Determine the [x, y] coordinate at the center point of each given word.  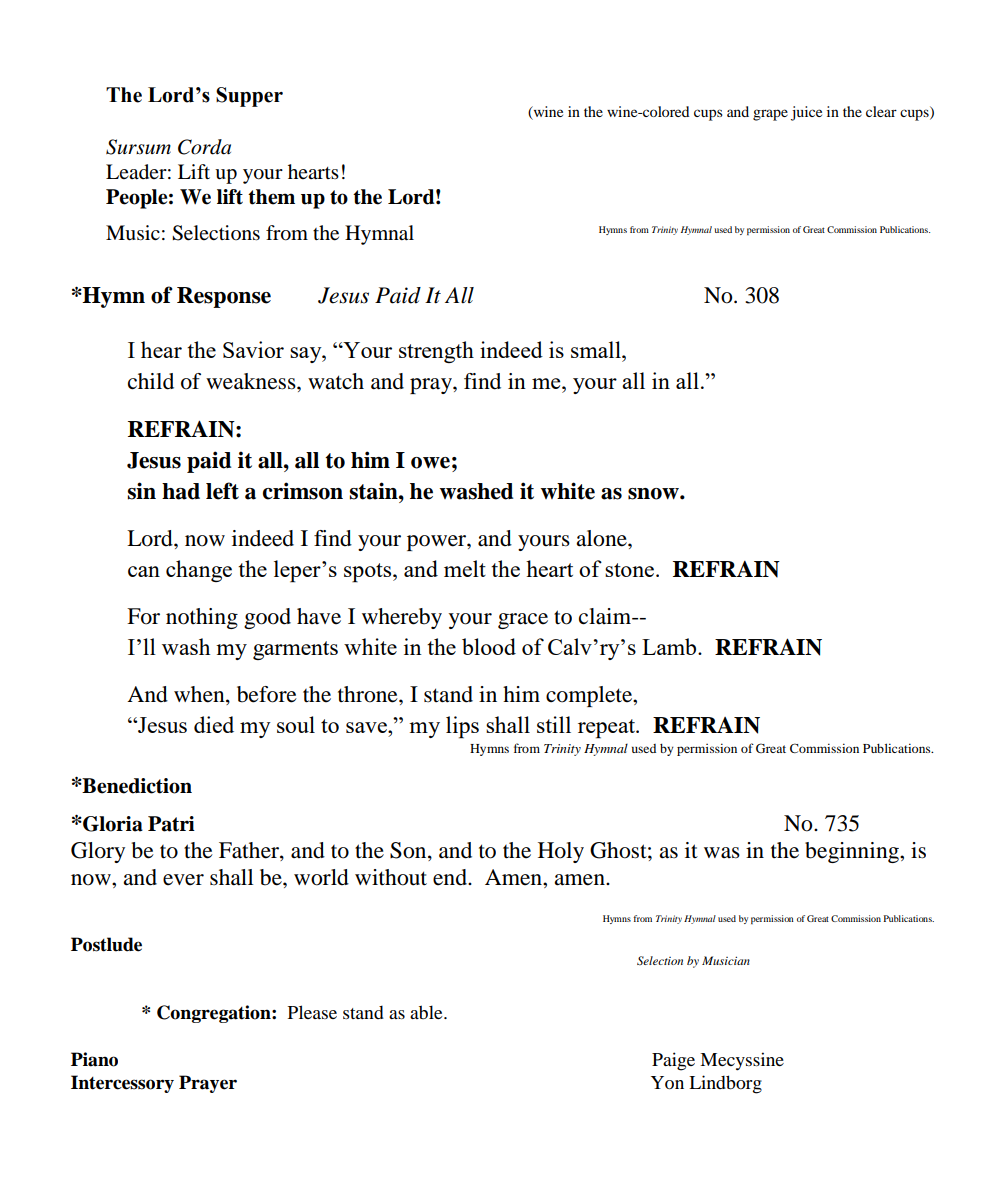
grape [770, 115]
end [451, 877]
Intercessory [122, 1084]
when [200, 695]
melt [465, 568]
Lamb [670, 646]
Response [224, 297]
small [597, 349]
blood [489, 646]
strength [436, 352]
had [181, 491]
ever [183, 880]
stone [631, 570]
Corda [204, 147]
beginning [853, 852]
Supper [249, 97]
